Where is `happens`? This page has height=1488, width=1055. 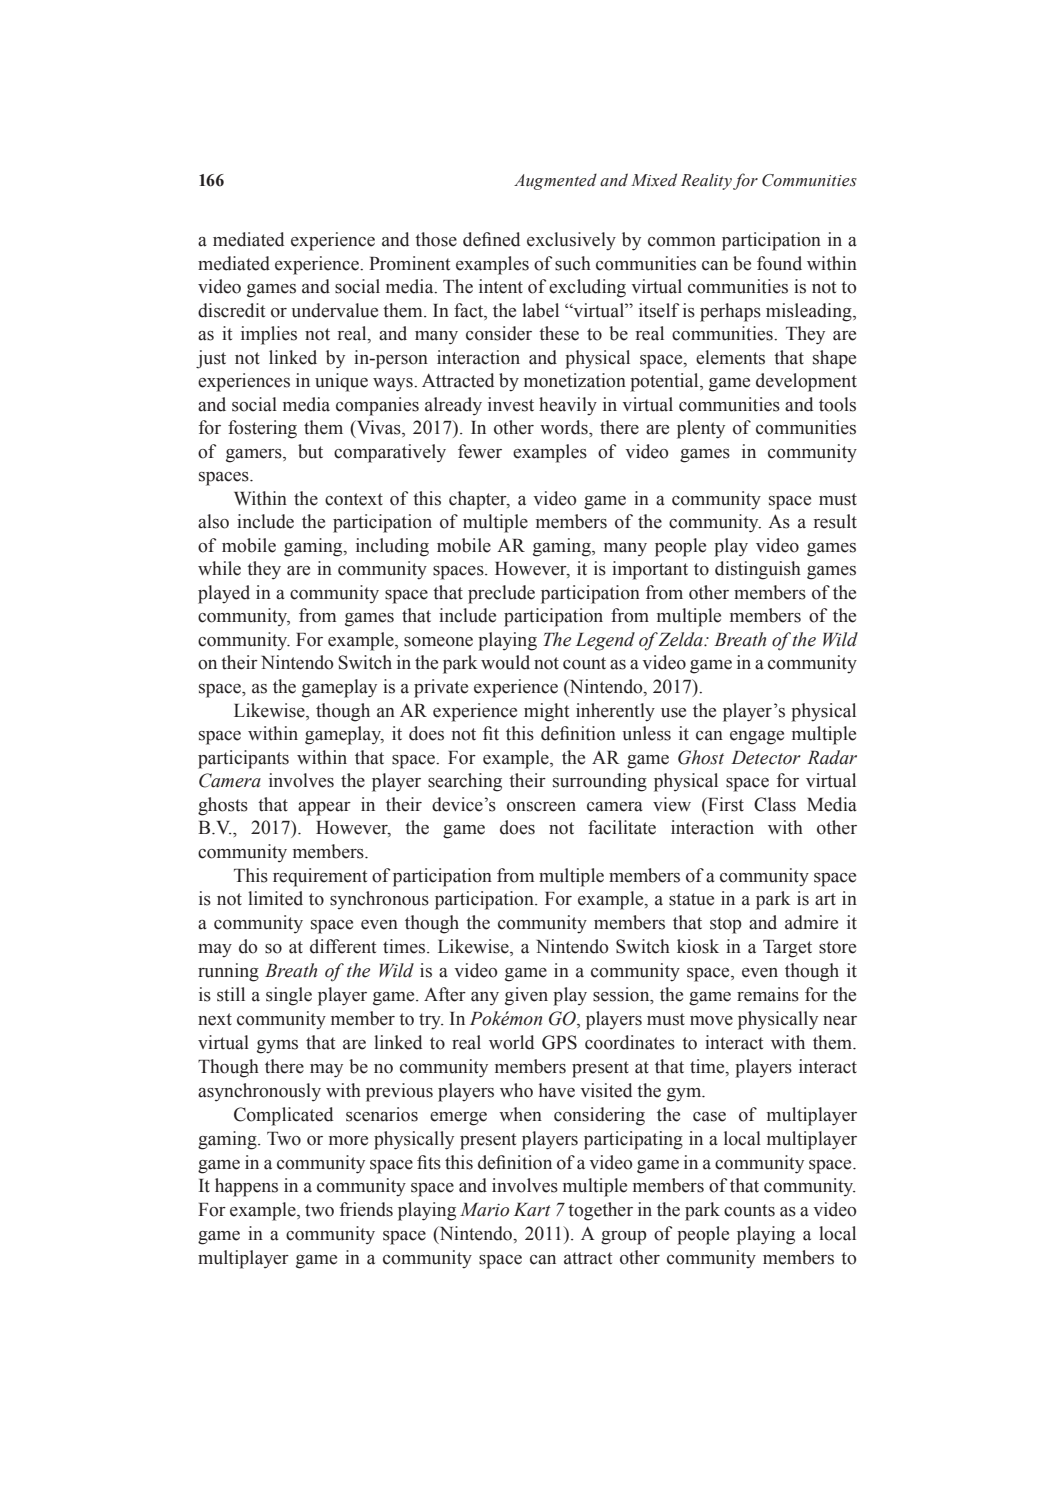
happens is located at coordinates (246, 1187).
